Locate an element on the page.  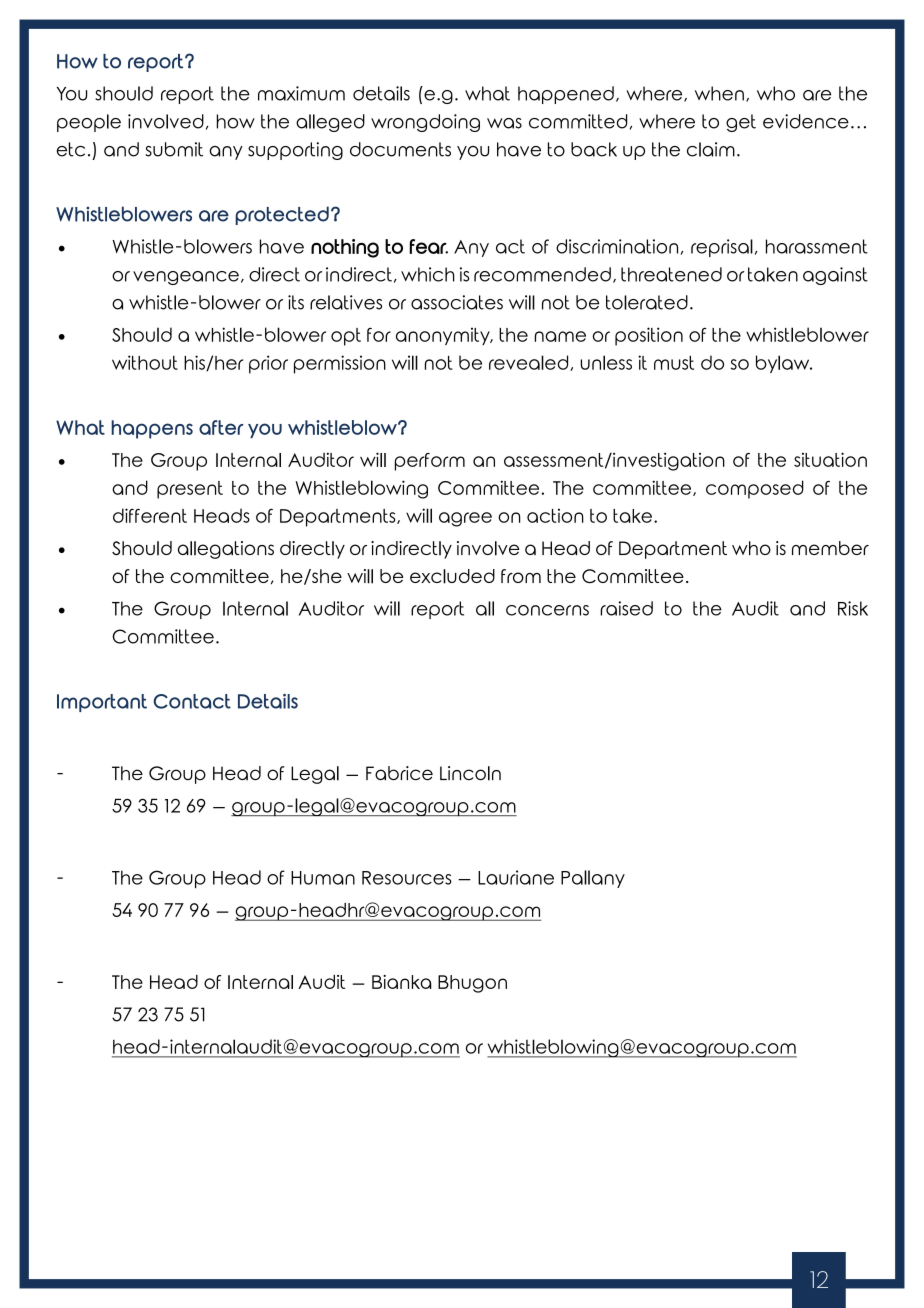
Resources is located at coordinates (407, 878).
